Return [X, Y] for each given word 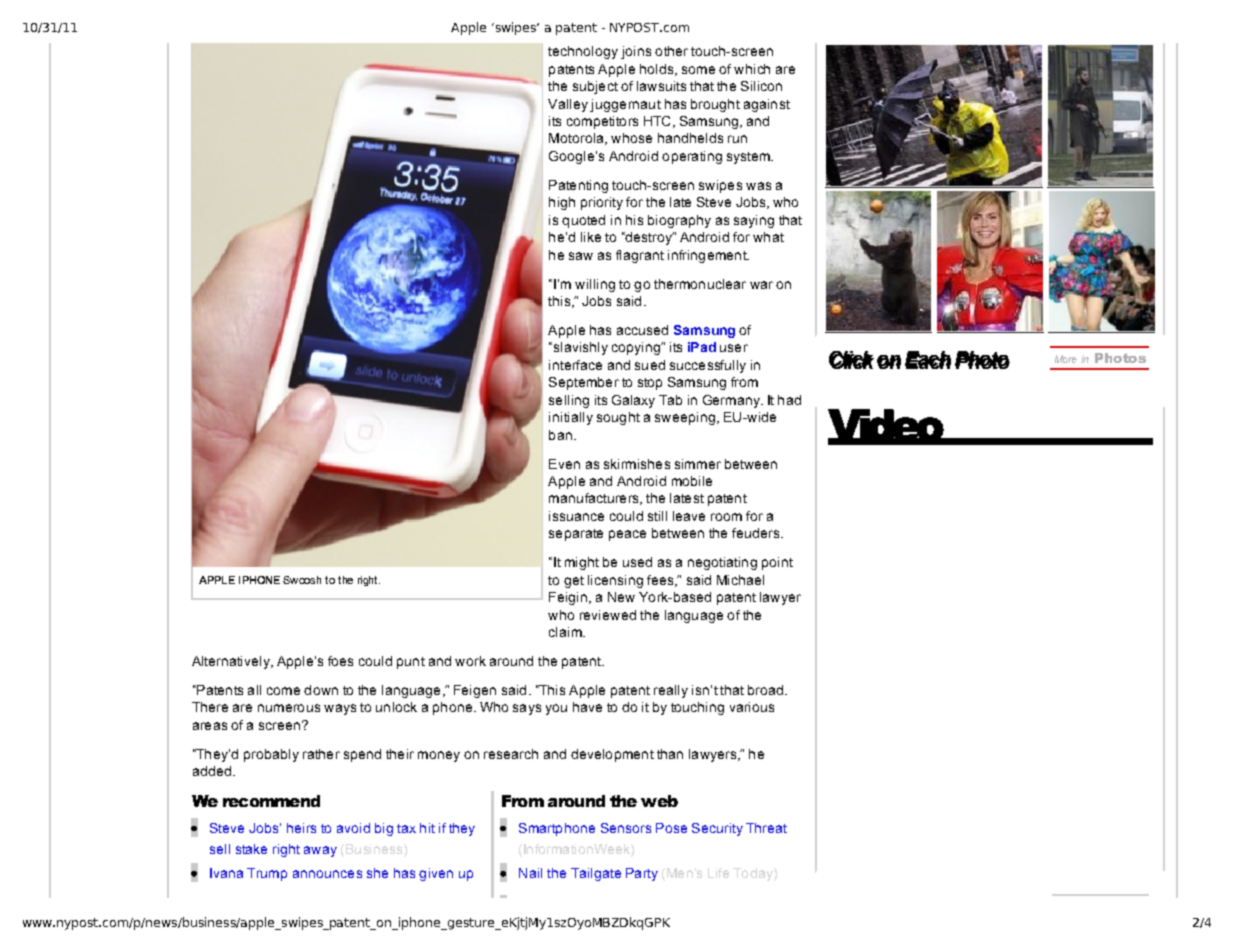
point [777, 563]
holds [658, 70]
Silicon [761, 86]
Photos [1120, 358]
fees [661, 581]
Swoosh [302, 580]
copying [637, 348]
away [320, 851]
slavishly [579, 348]
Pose [671, 828]
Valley [568, 105]
